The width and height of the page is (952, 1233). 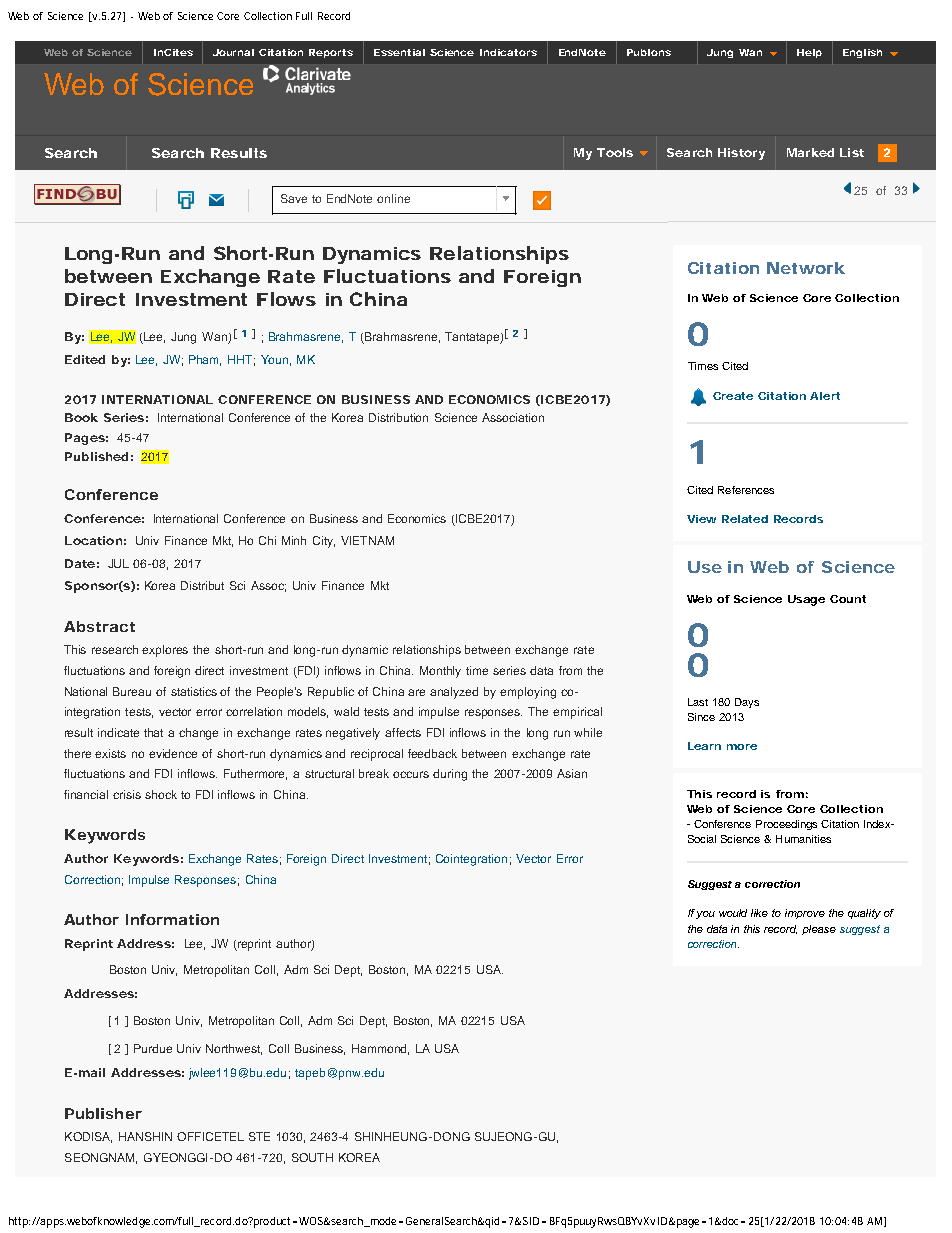 What do you see at coordinates (508, 52) in the page?
I see `Indicators` at bounding box center [508, 52].
